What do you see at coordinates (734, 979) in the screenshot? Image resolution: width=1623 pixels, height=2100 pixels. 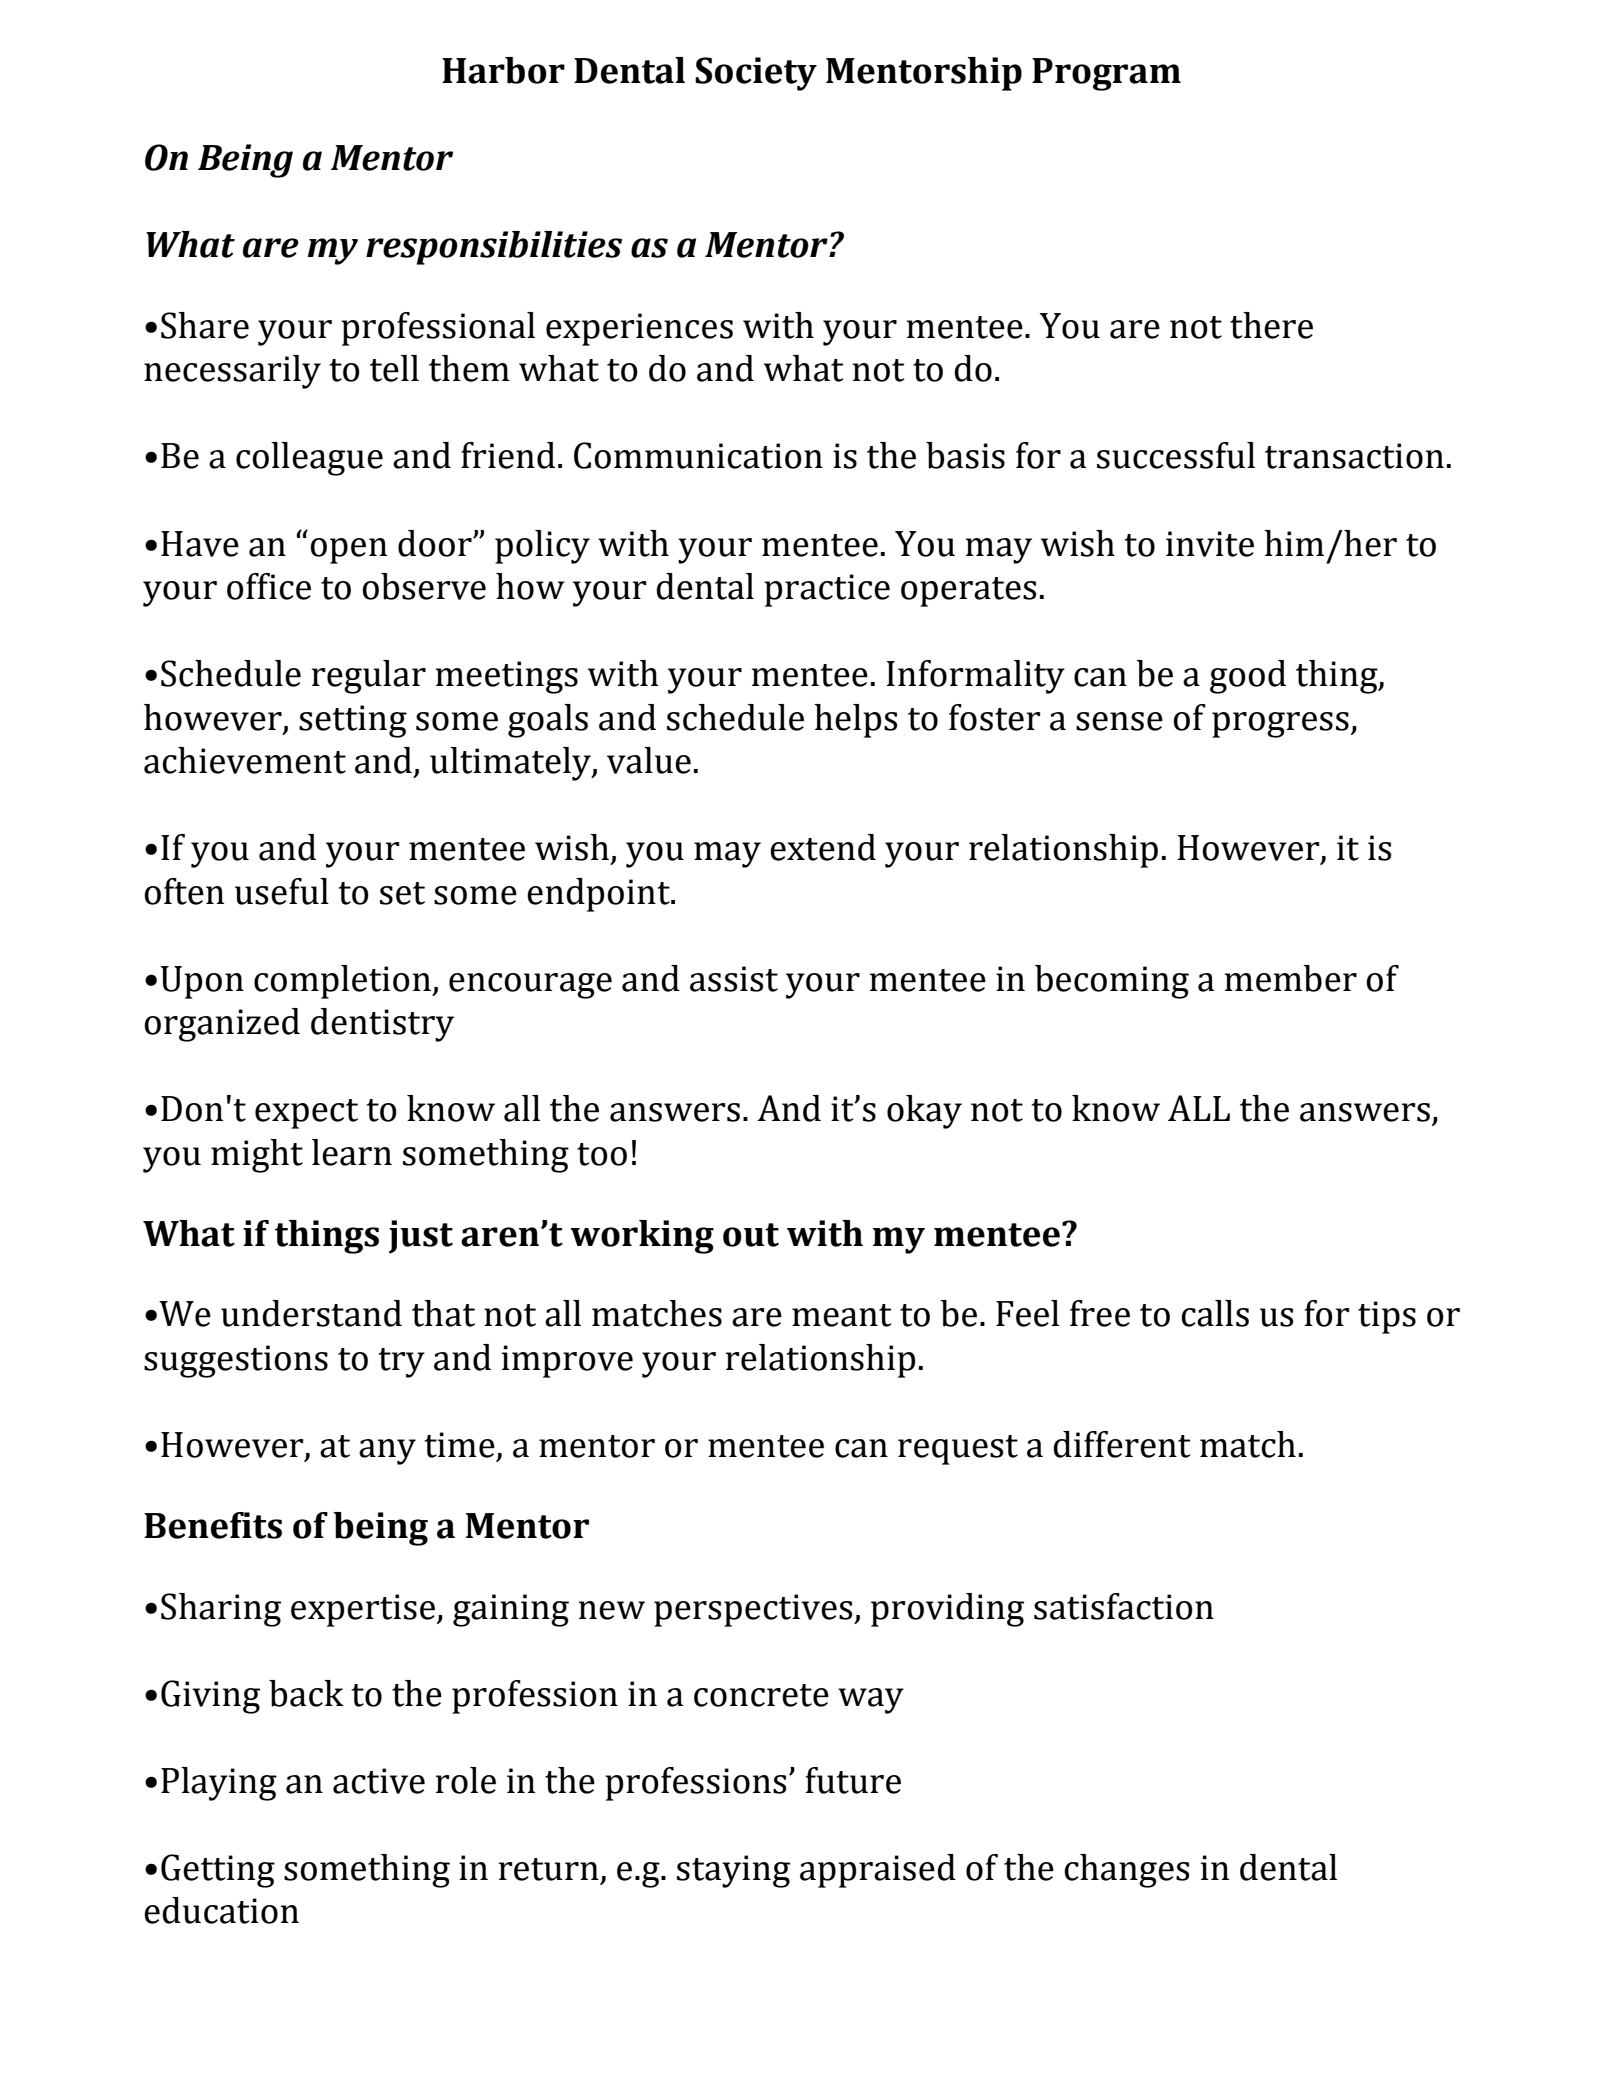 I see `assist` at bounding box center [734, 979].
